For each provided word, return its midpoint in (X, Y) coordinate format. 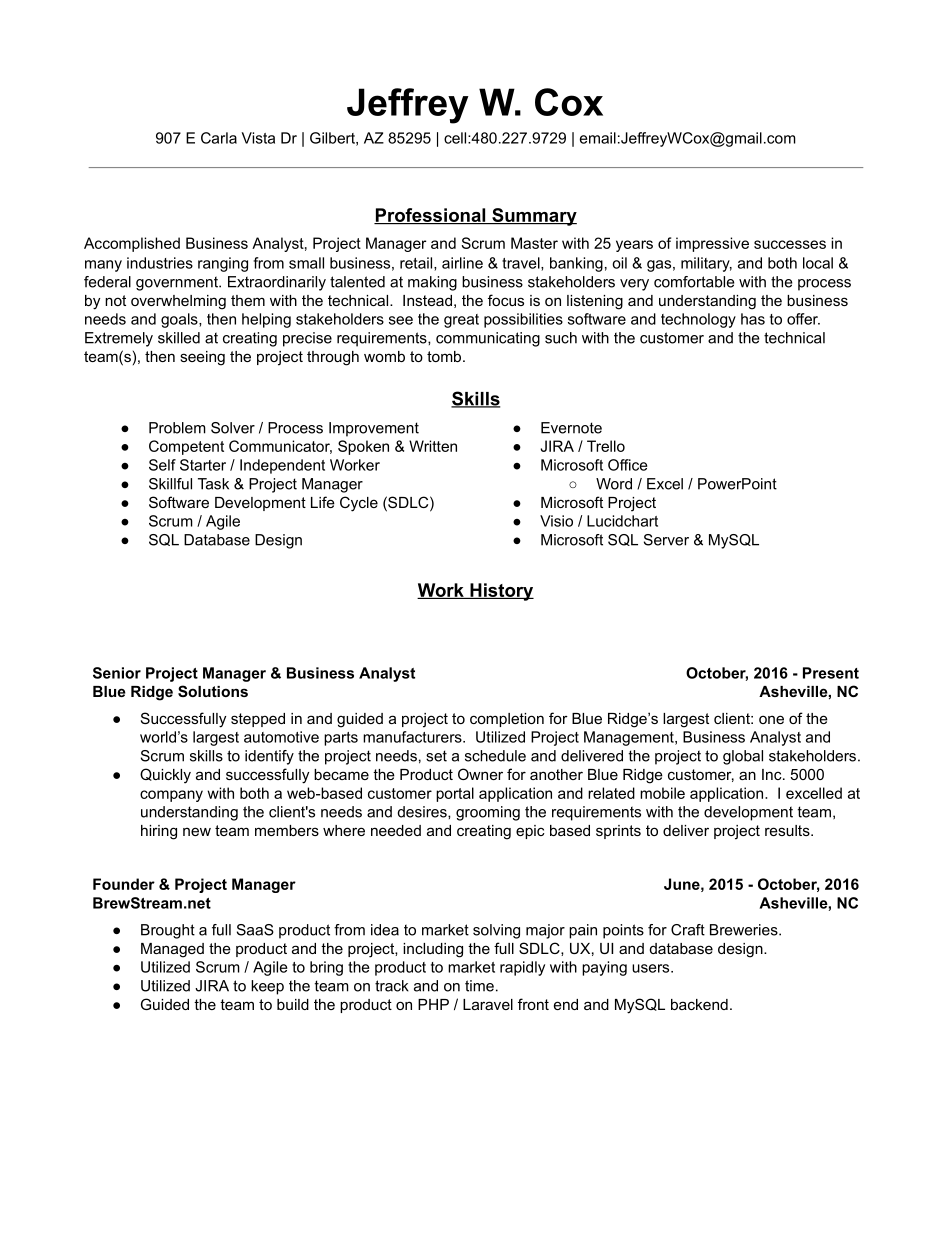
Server (666, 540)
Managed (172, 950)
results (788, 830)
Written (433, 446)
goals (180, 320)
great (461, 321)
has (753, 319)
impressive (712, 244)
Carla (219, 138)
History (501, 592)
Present (831, 673)
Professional (431, 216)
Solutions (213, 691)
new (197, 831)
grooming (488, 813)
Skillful (170, 484)
